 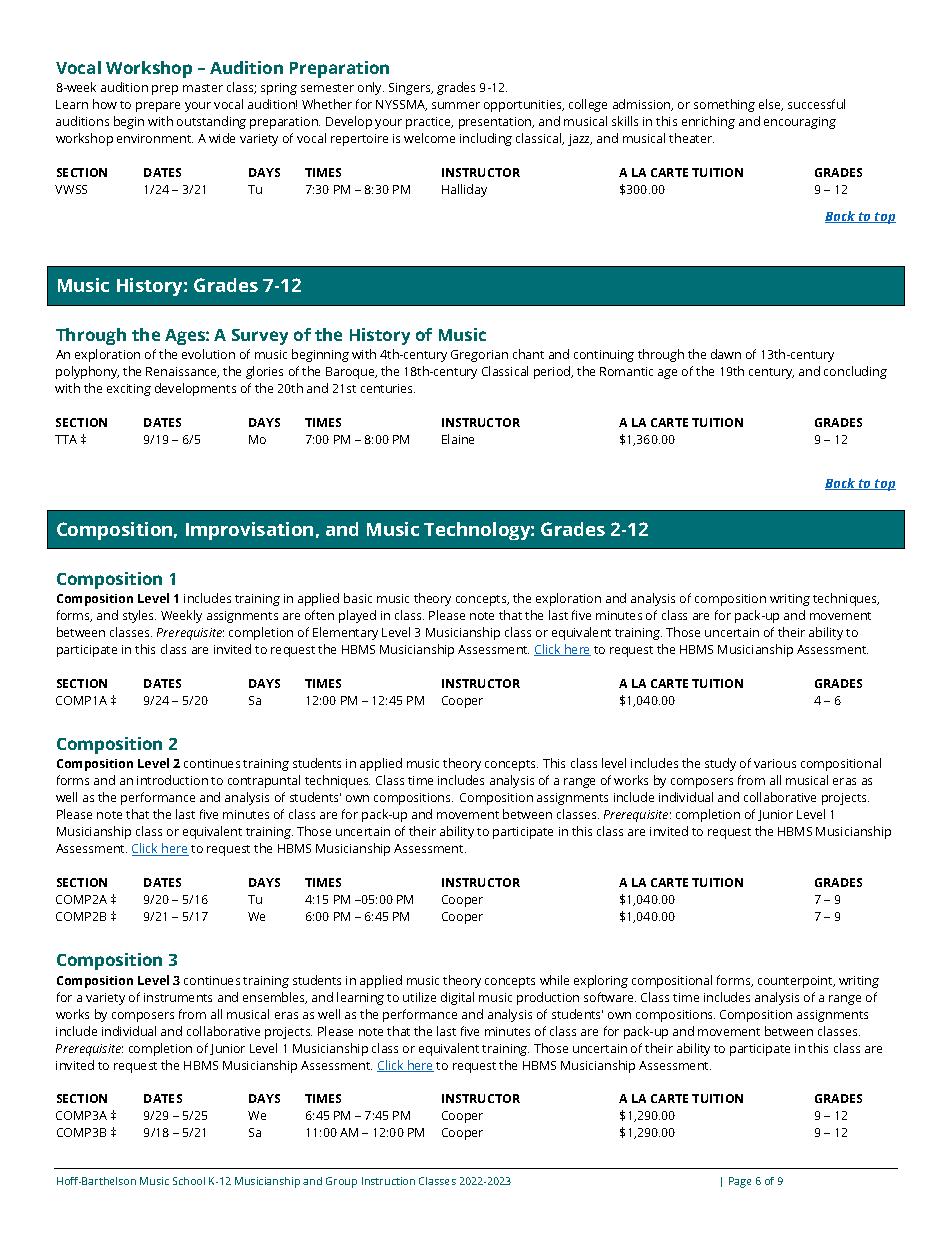 I want to click on TTA, so click(x=66, y=439).
